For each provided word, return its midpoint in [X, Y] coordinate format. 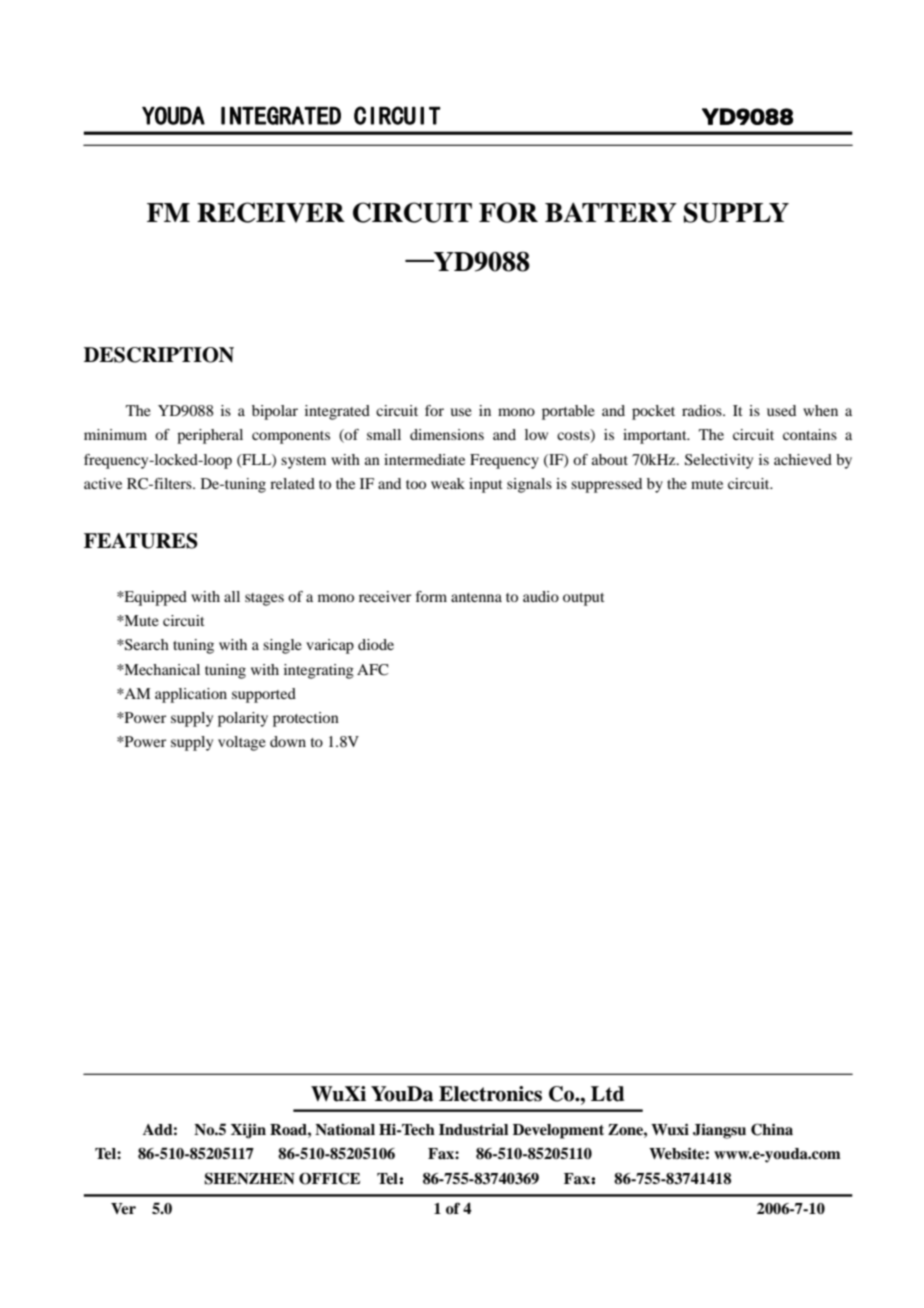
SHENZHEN [249, 1178]
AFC [372, 670]
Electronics [490, 1094]
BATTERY [611, 212]
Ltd [608, 1094]
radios [703, 410]
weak [448, 483]
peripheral [210, 436]
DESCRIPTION [159, 355]
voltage [242, 743]
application [191, 695]
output [584, 599]
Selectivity [719, 461]
